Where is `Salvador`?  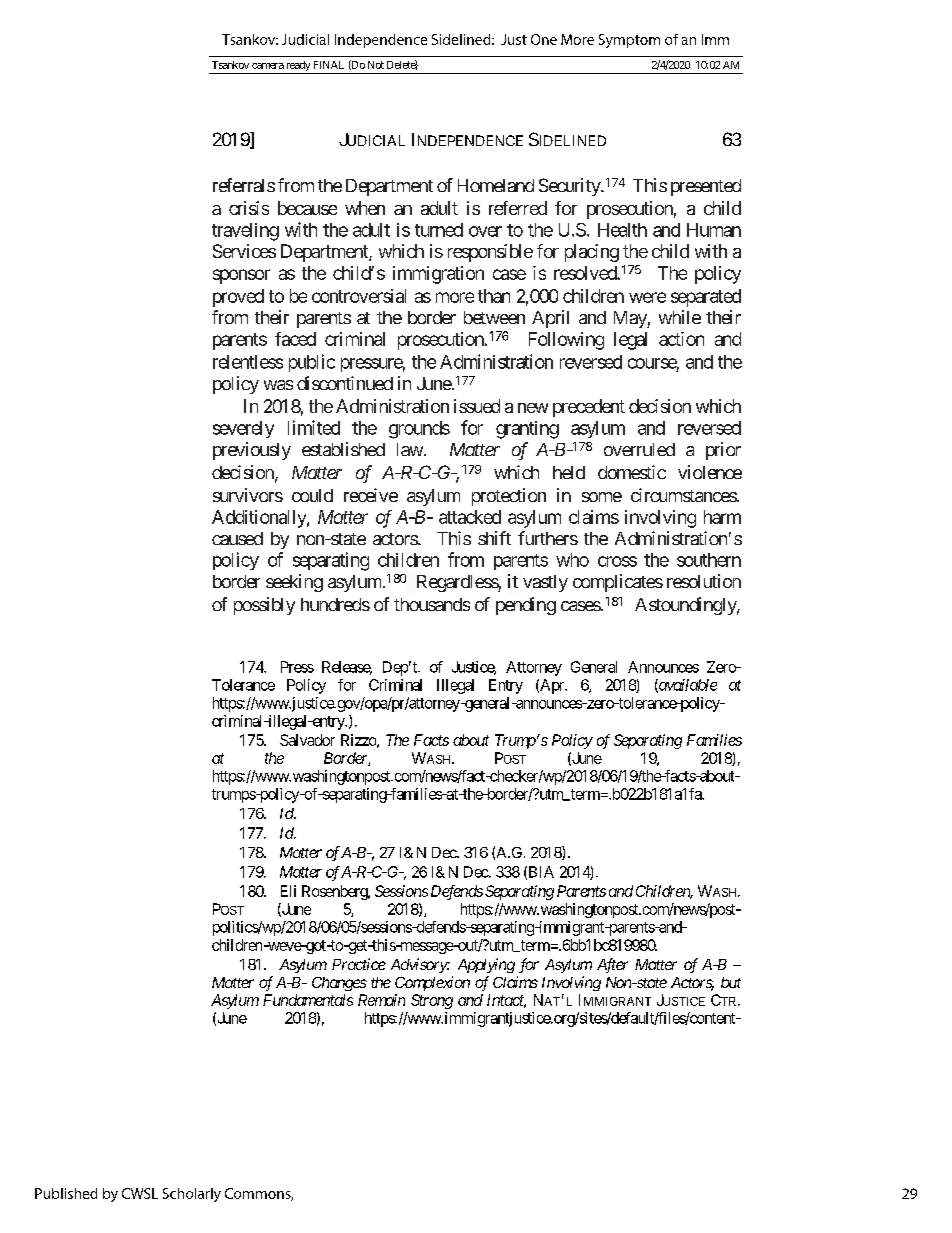
Salvador is located at coordinates (307, 740).
